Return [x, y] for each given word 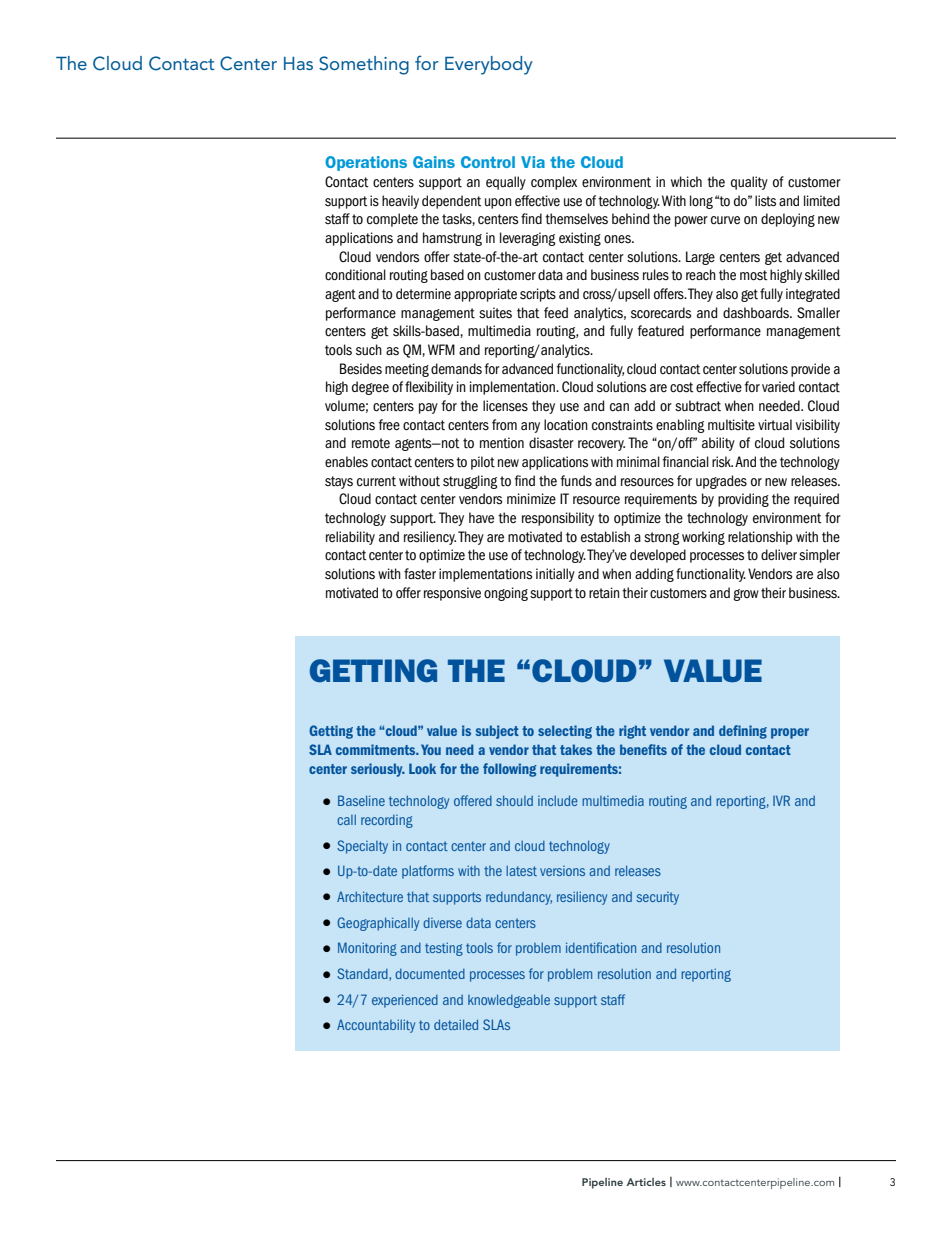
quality [749, 183]
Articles [646, 1182]
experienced [405, 1001]
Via [533, 162]
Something [364, 65]
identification [601, 947]
